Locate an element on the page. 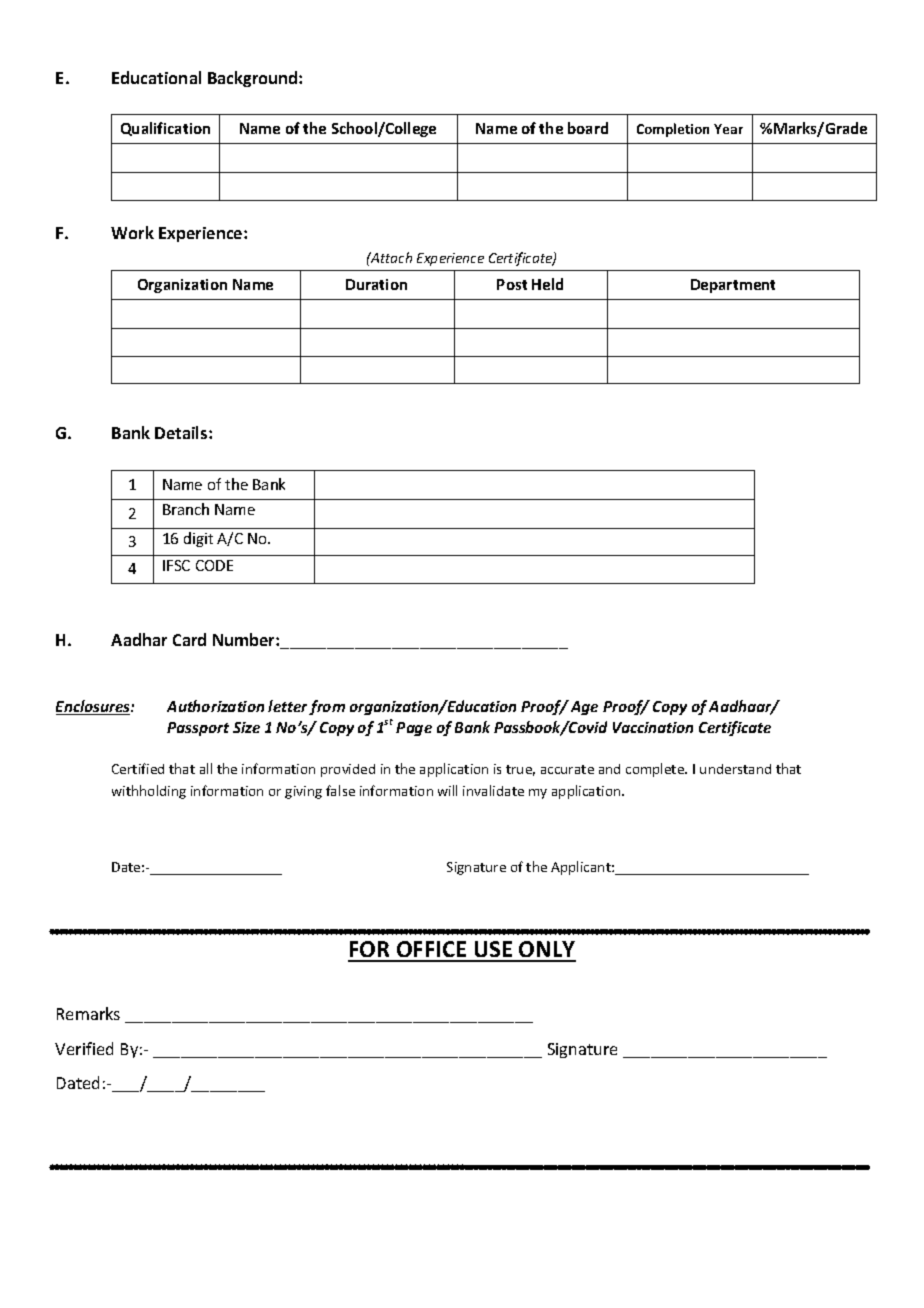  withholding is located at coordinates (149, 792).
